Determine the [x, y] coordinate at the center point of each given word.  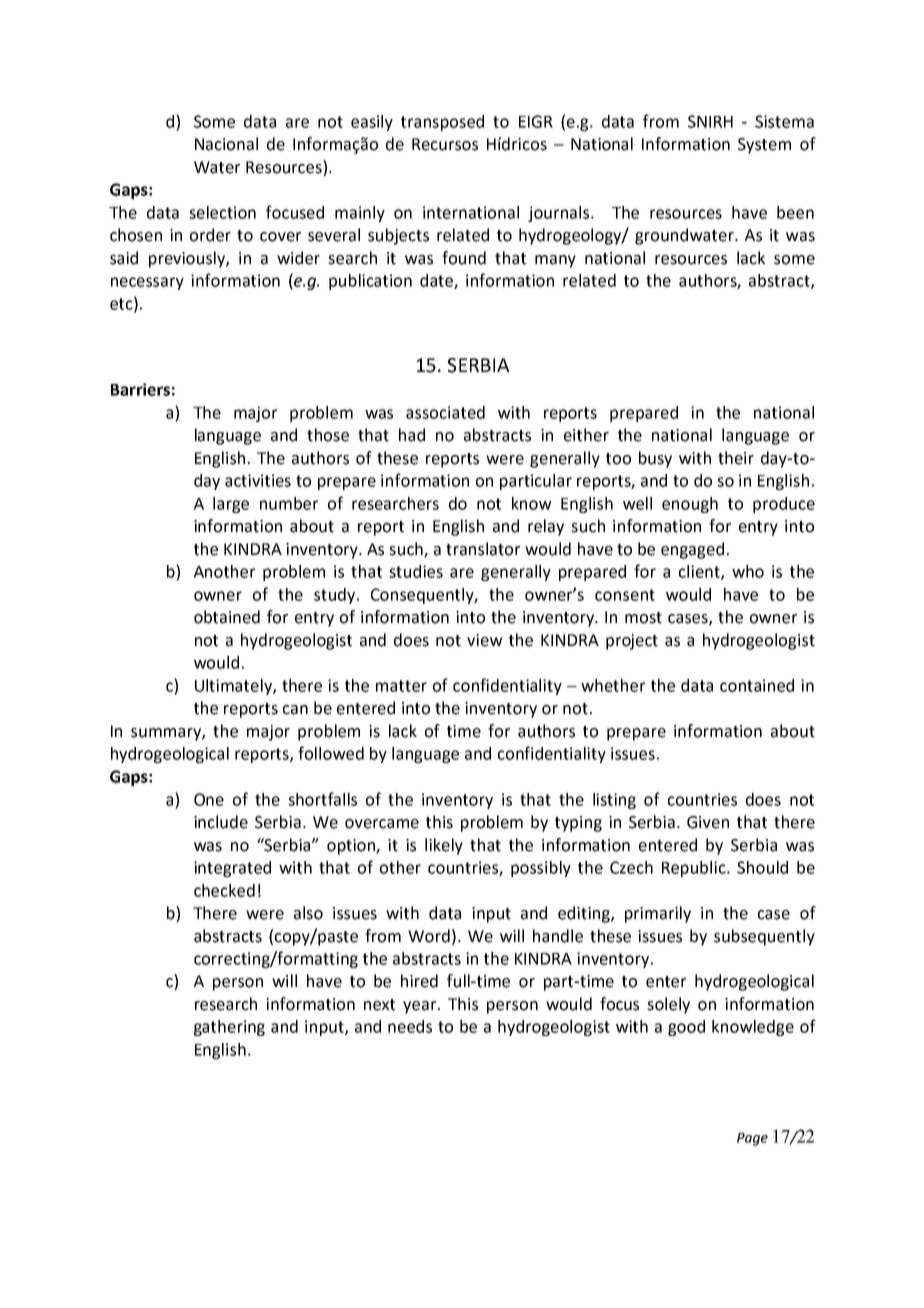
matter [401, 686]
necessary [147, 283]
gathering [229, 1028]
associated [445, 412]
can [295, 710]
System [764, 146]
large [231, 505]
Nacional [226, 144]
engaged [692, 550]
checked [224, 890]
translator [483, 549]
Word [429, 936]
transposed [442, 123]
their [736, 458]
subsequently [764, 937]
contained [757, 685]
